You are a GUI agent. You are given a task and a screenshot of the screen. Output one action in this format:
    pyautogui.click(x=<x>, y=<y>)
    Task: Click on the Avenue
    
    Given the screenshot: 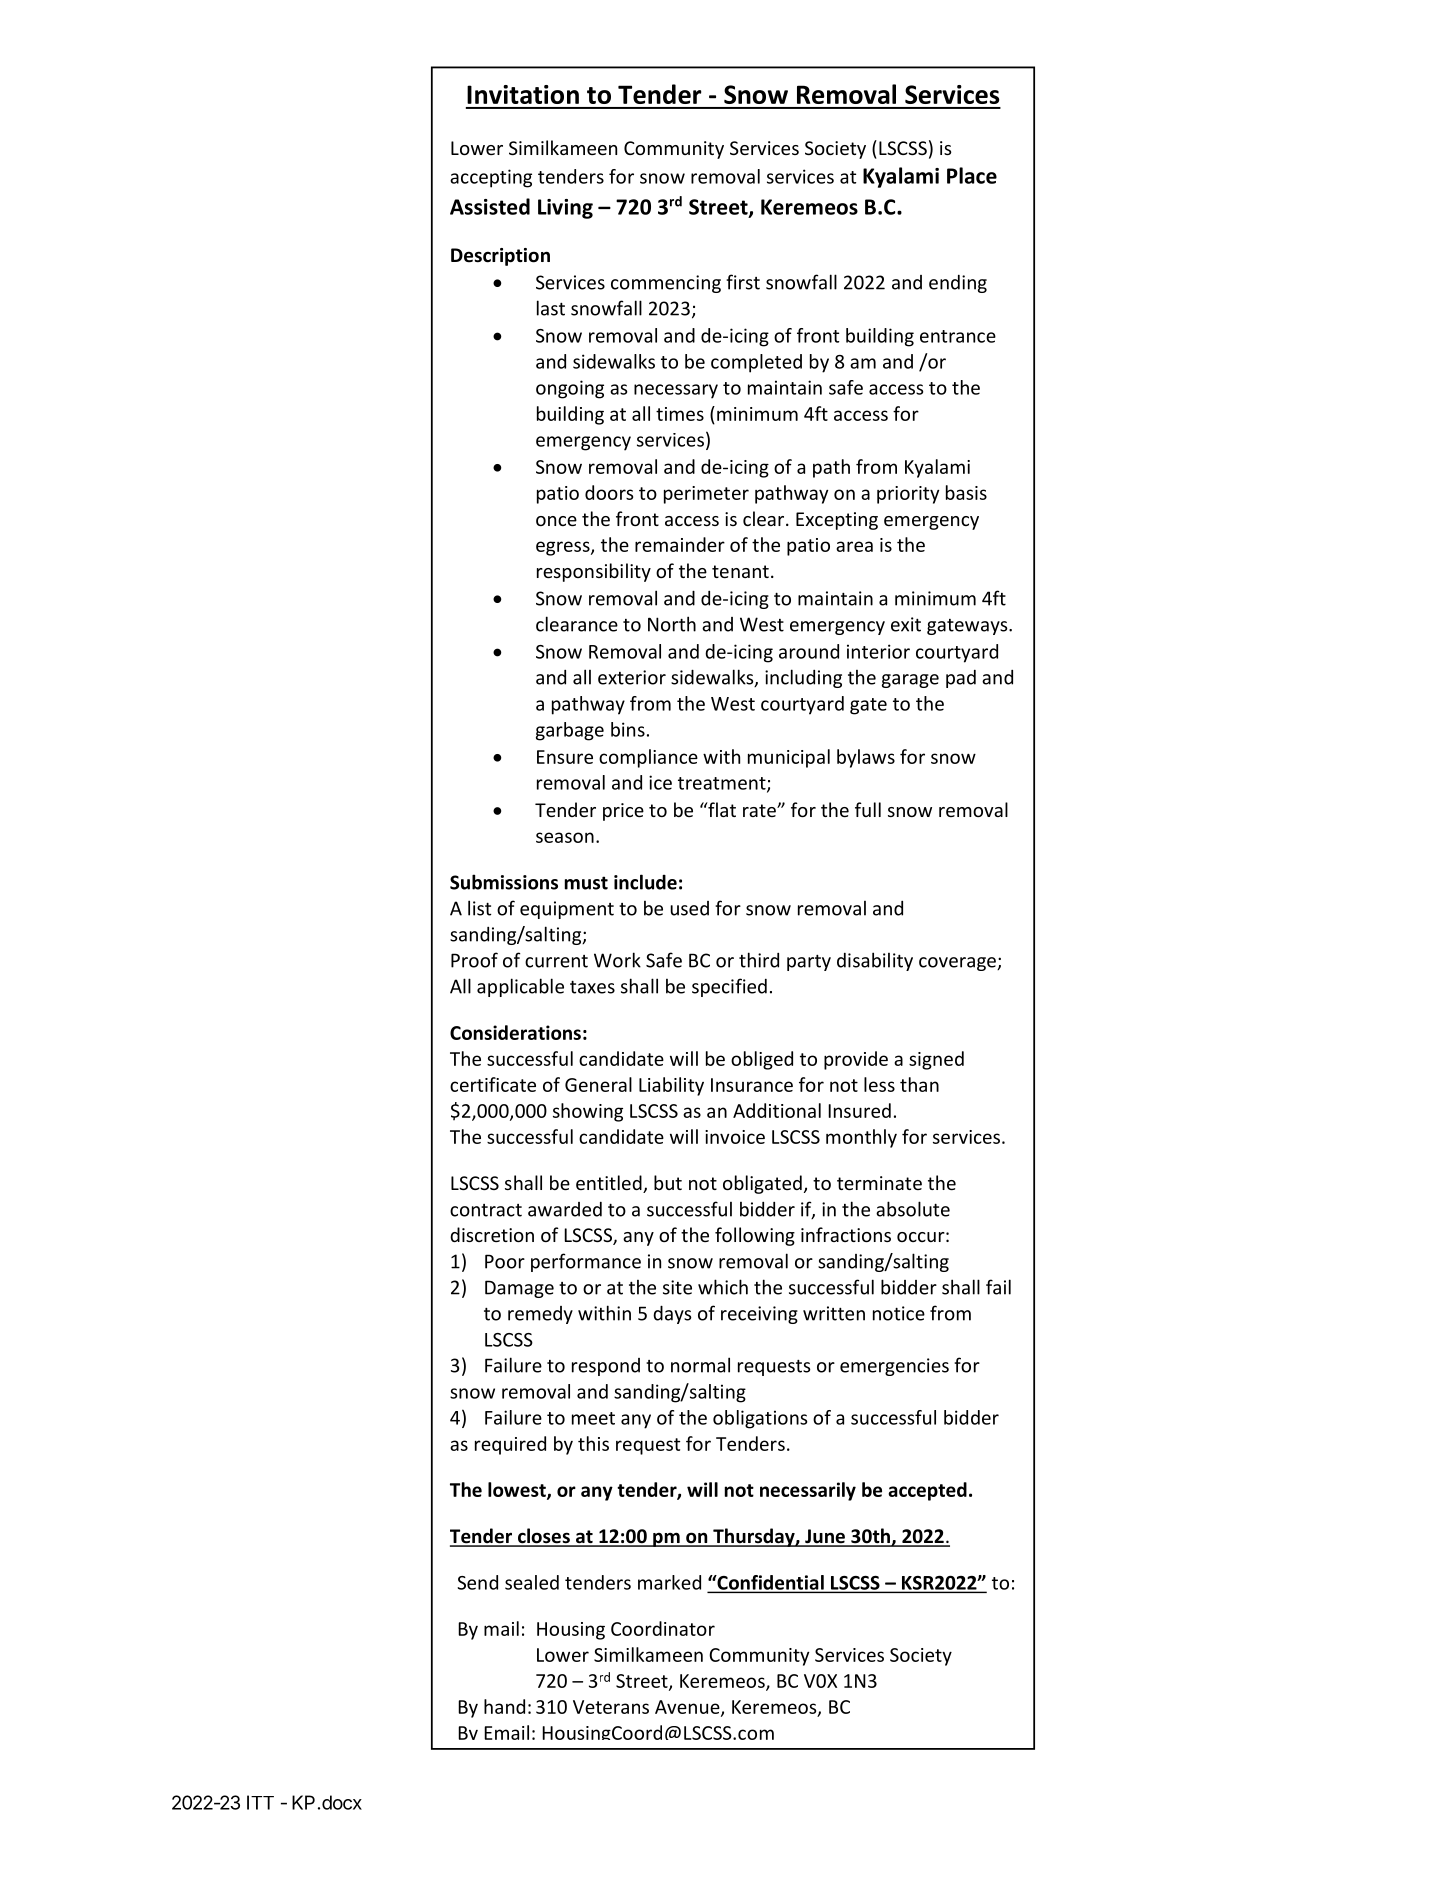 What is the action you would take?
    pyautogui.click(x=688, y=1708)
